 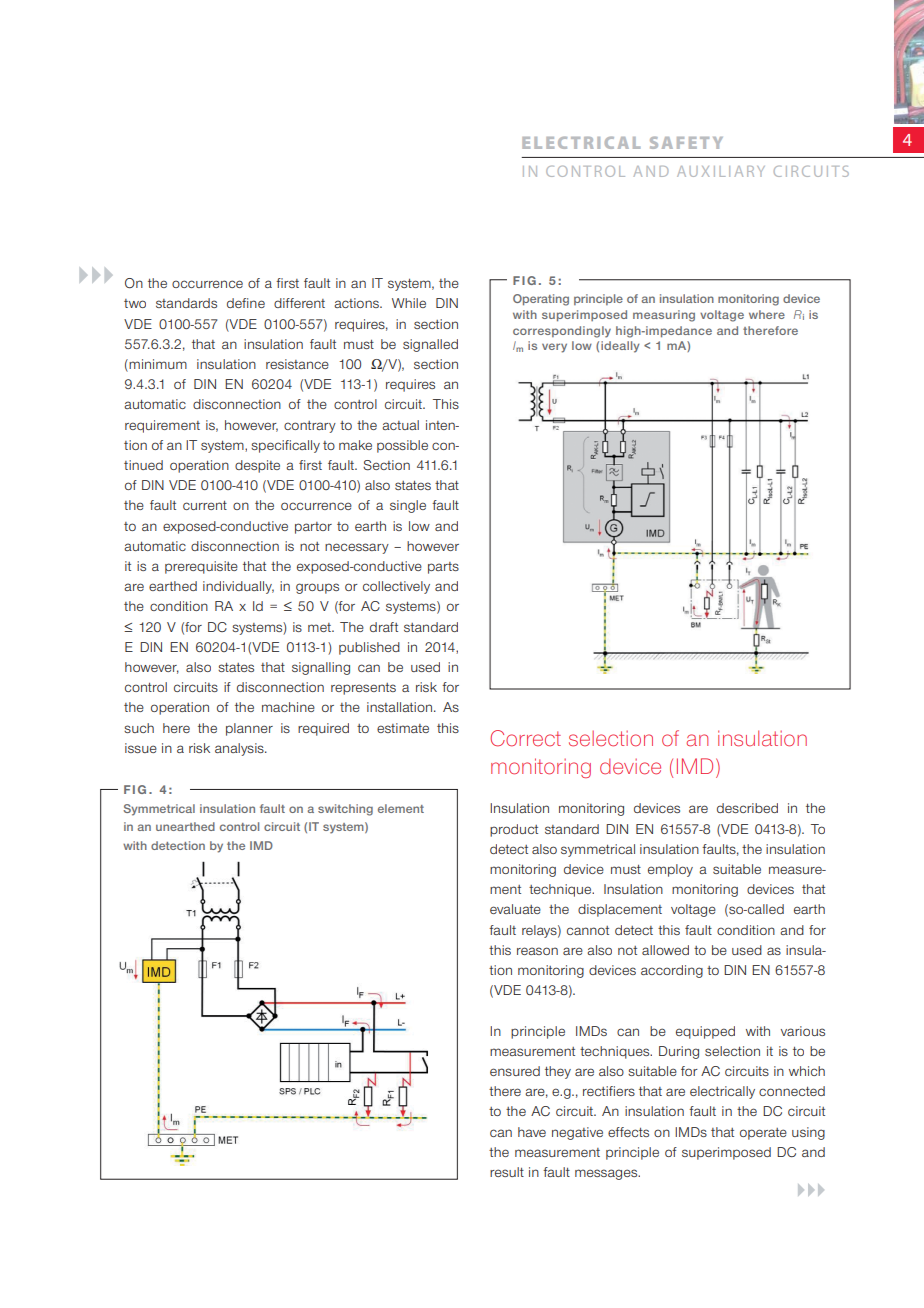 What do you see at coordinates (345, 810) in the screenshot?
I see `switching` at bounding box center [345, 810].
